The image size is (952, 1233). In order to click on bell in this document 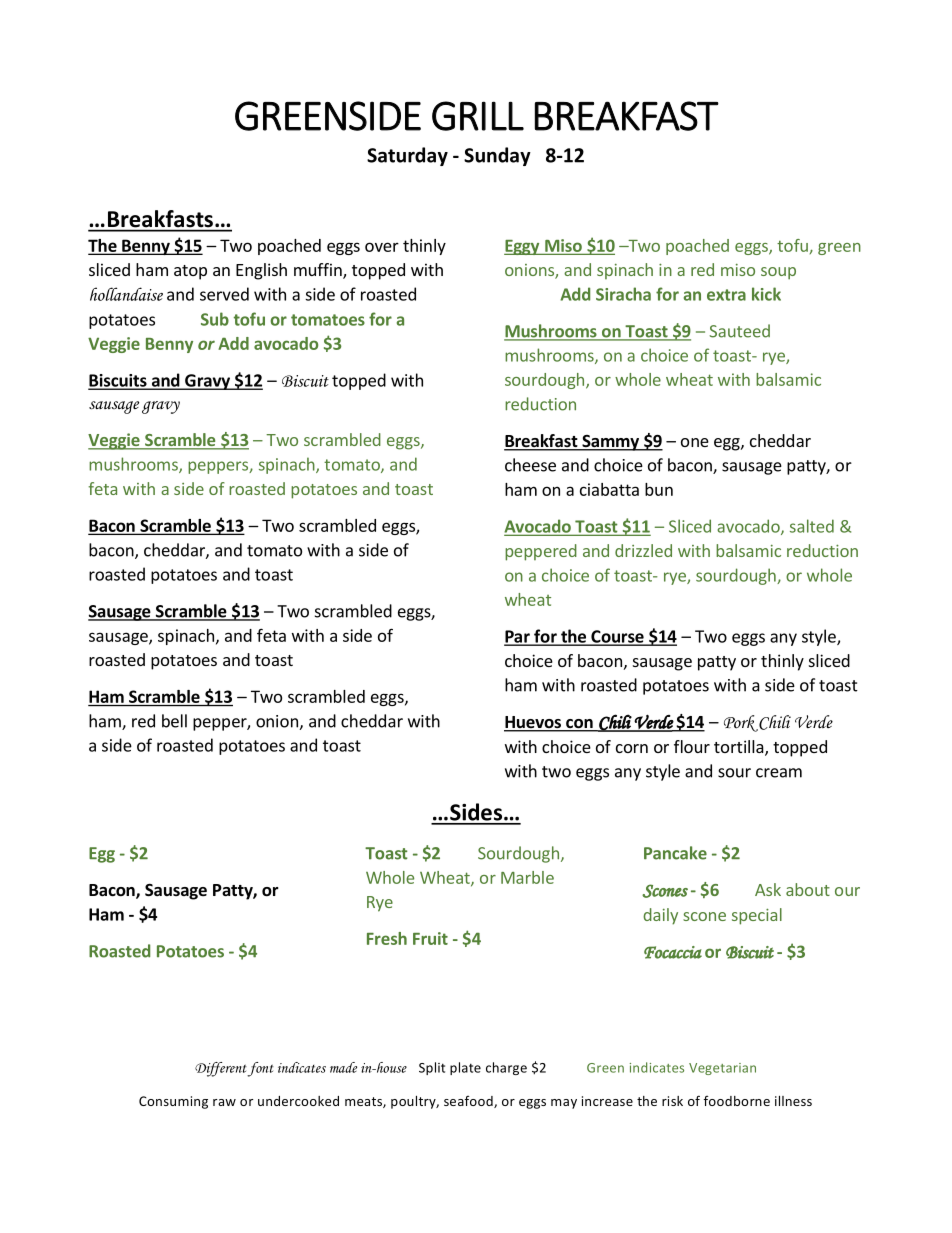, I will do `click(174, 721)`.
